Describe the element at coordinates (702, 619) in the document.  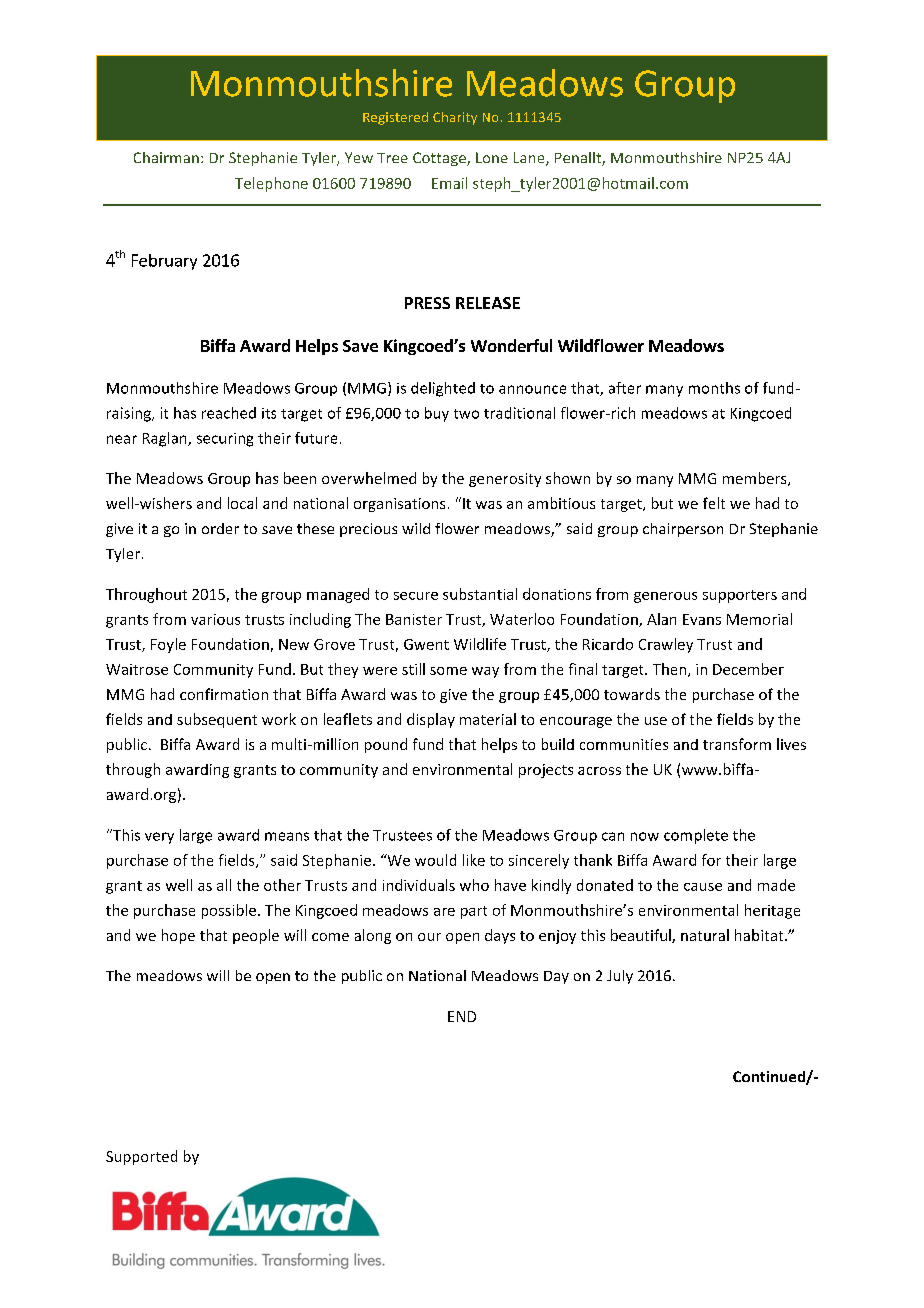
I see `Evans` at that location.
